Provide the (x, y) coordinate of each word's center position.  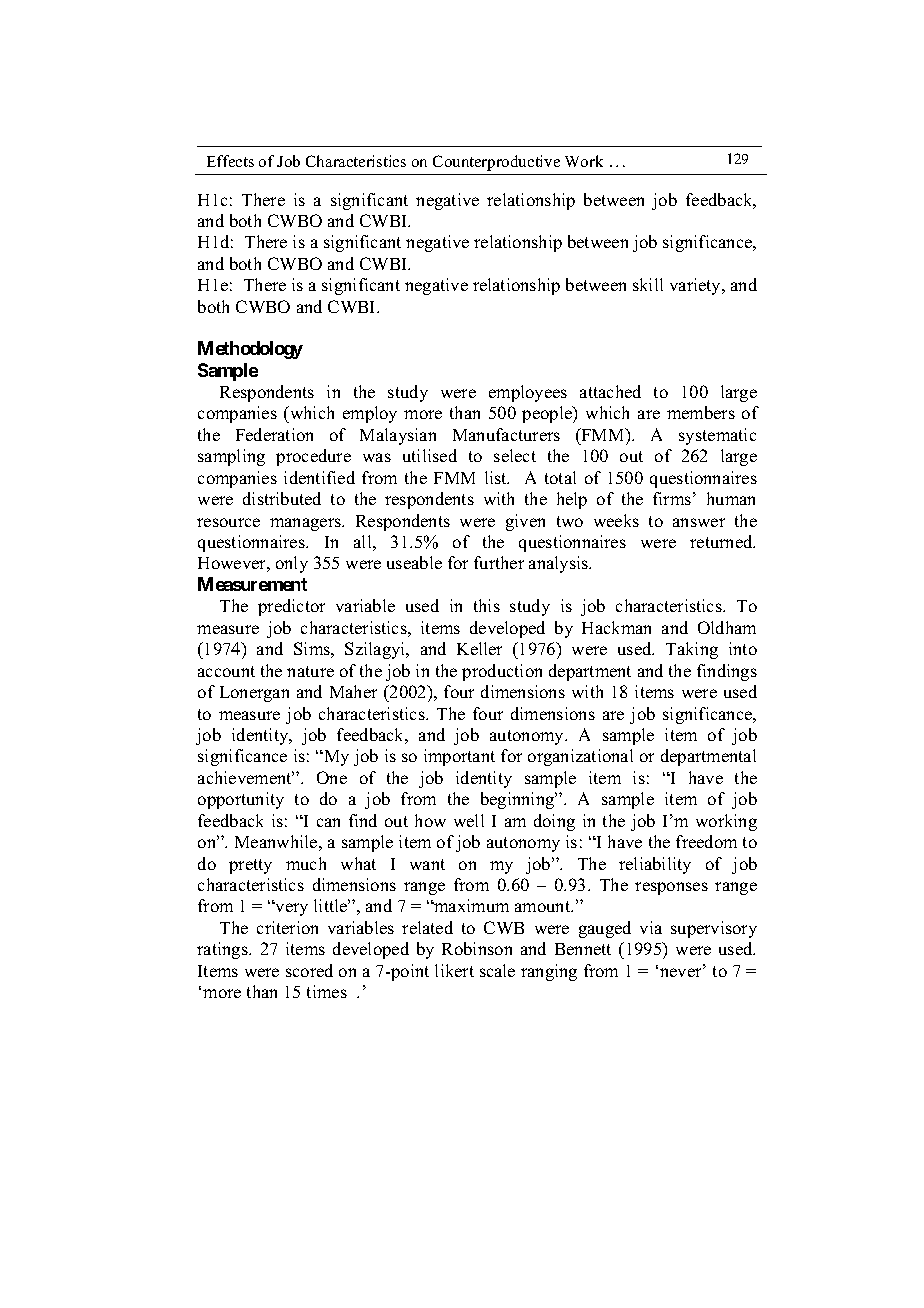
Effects (230, 161)
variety (697, 286)
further (499, 562)
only (292, 564)
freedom (706, 841)
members (701, 412)
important (459, 757)
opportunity (241, 800)
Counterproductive (496, 163)
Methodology (250, 350)
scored (309, 970)
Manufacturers (506, 434)
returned (722, 541)
